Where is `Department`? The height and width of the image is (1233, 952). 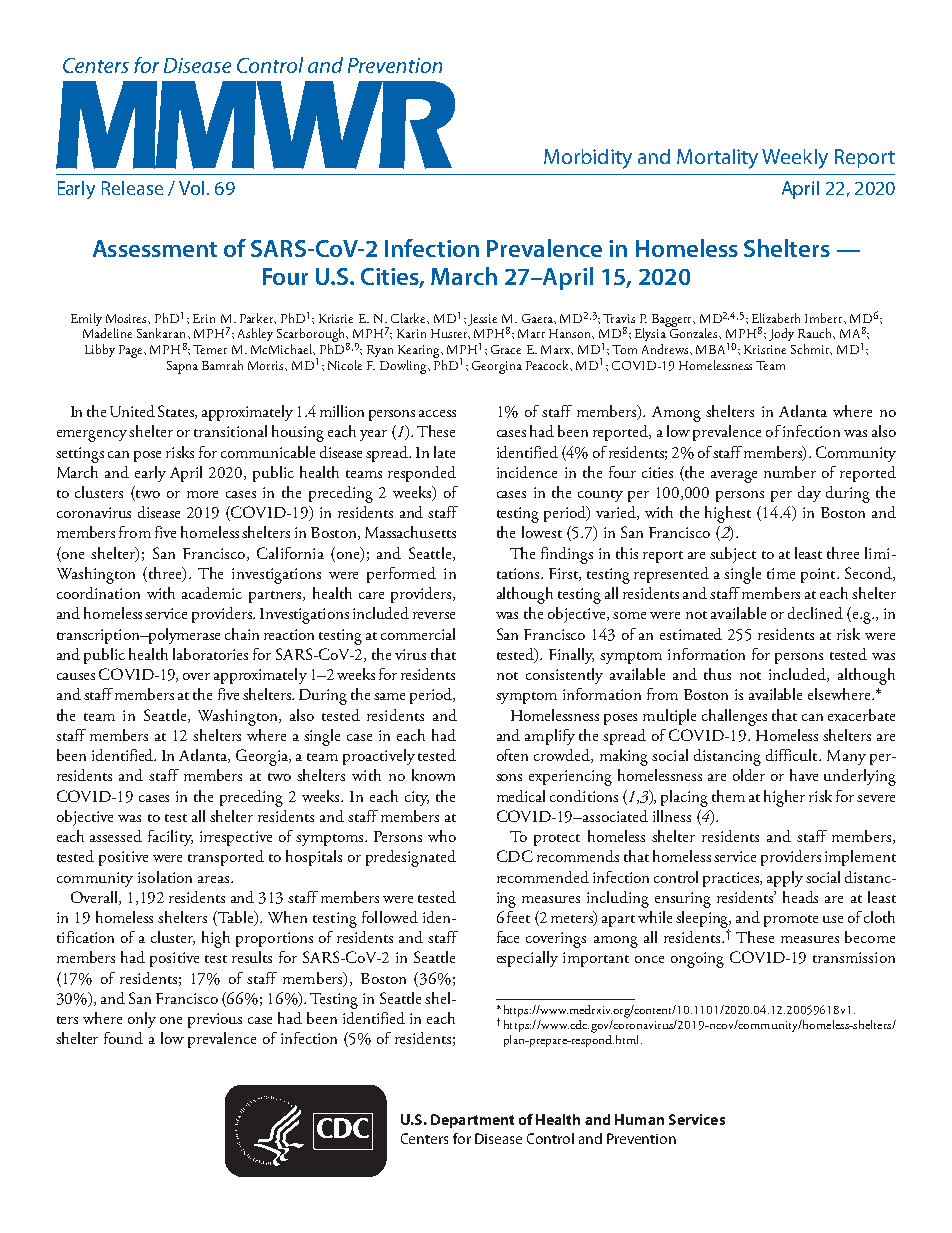
Department is located at coordinates (472, 1121).
